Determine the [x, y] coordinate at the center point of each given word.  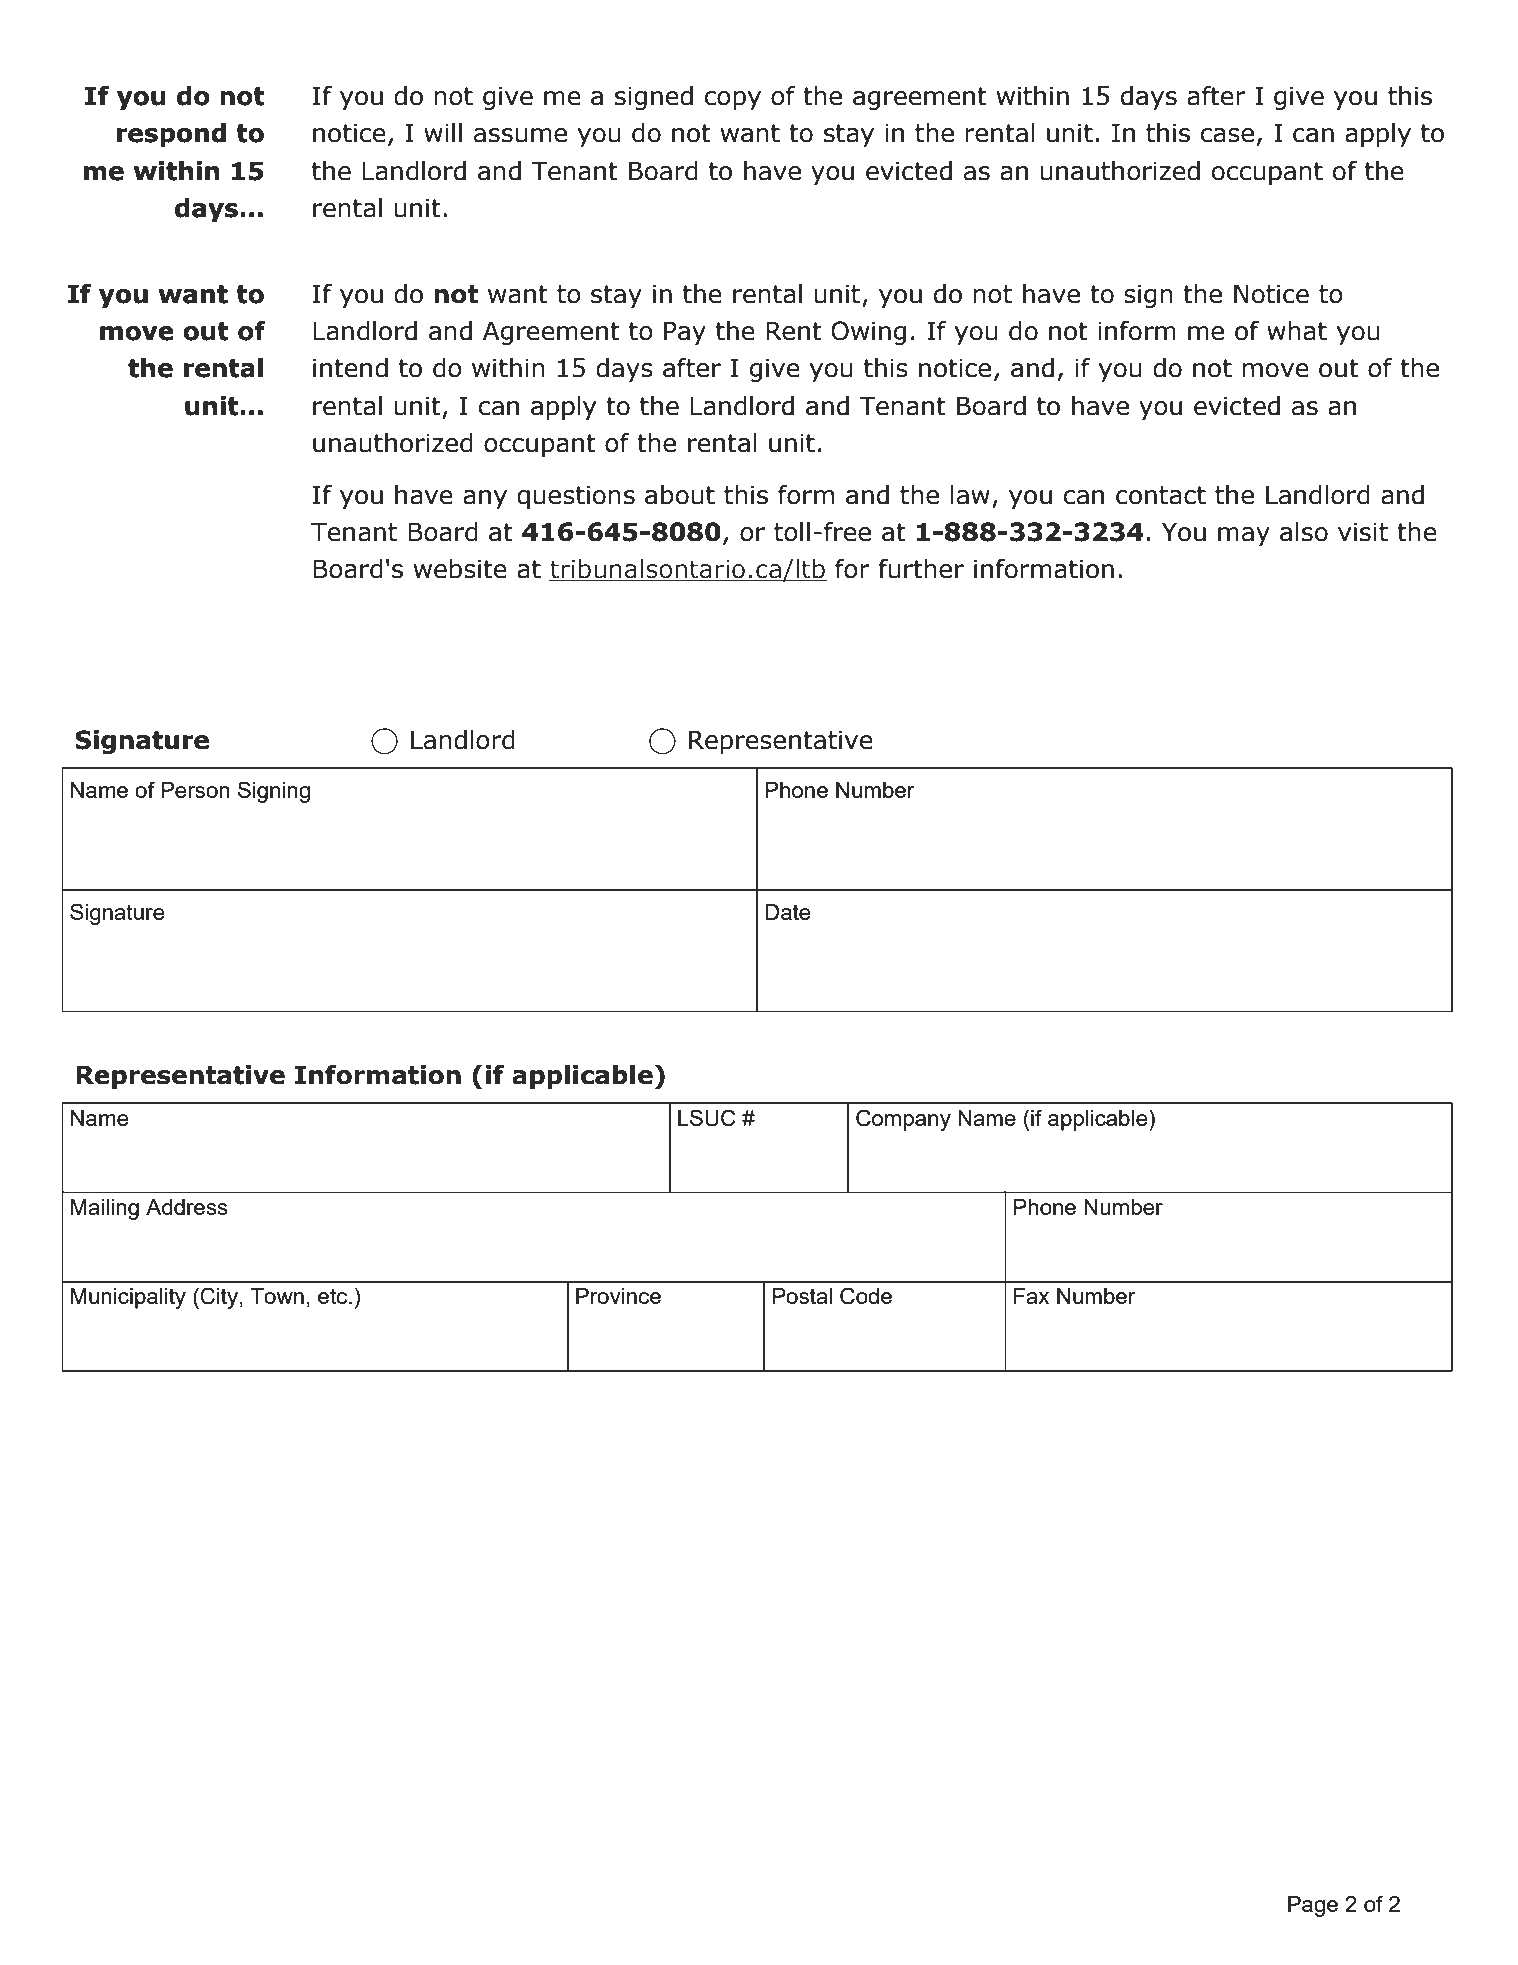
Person [195, 790]
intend [350, 368]
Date [788, 912]
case [1227, 135]
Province [618, 1296]
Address [187, 1207]
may [1244, 536]
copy [733, 100]
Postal [802, 1296]
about [680, 495]
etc [334, 1296]
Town [277, 1296]
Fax [1031, 1296]
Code [866, 1296]
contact [1161, 495]
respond [171, 135]
